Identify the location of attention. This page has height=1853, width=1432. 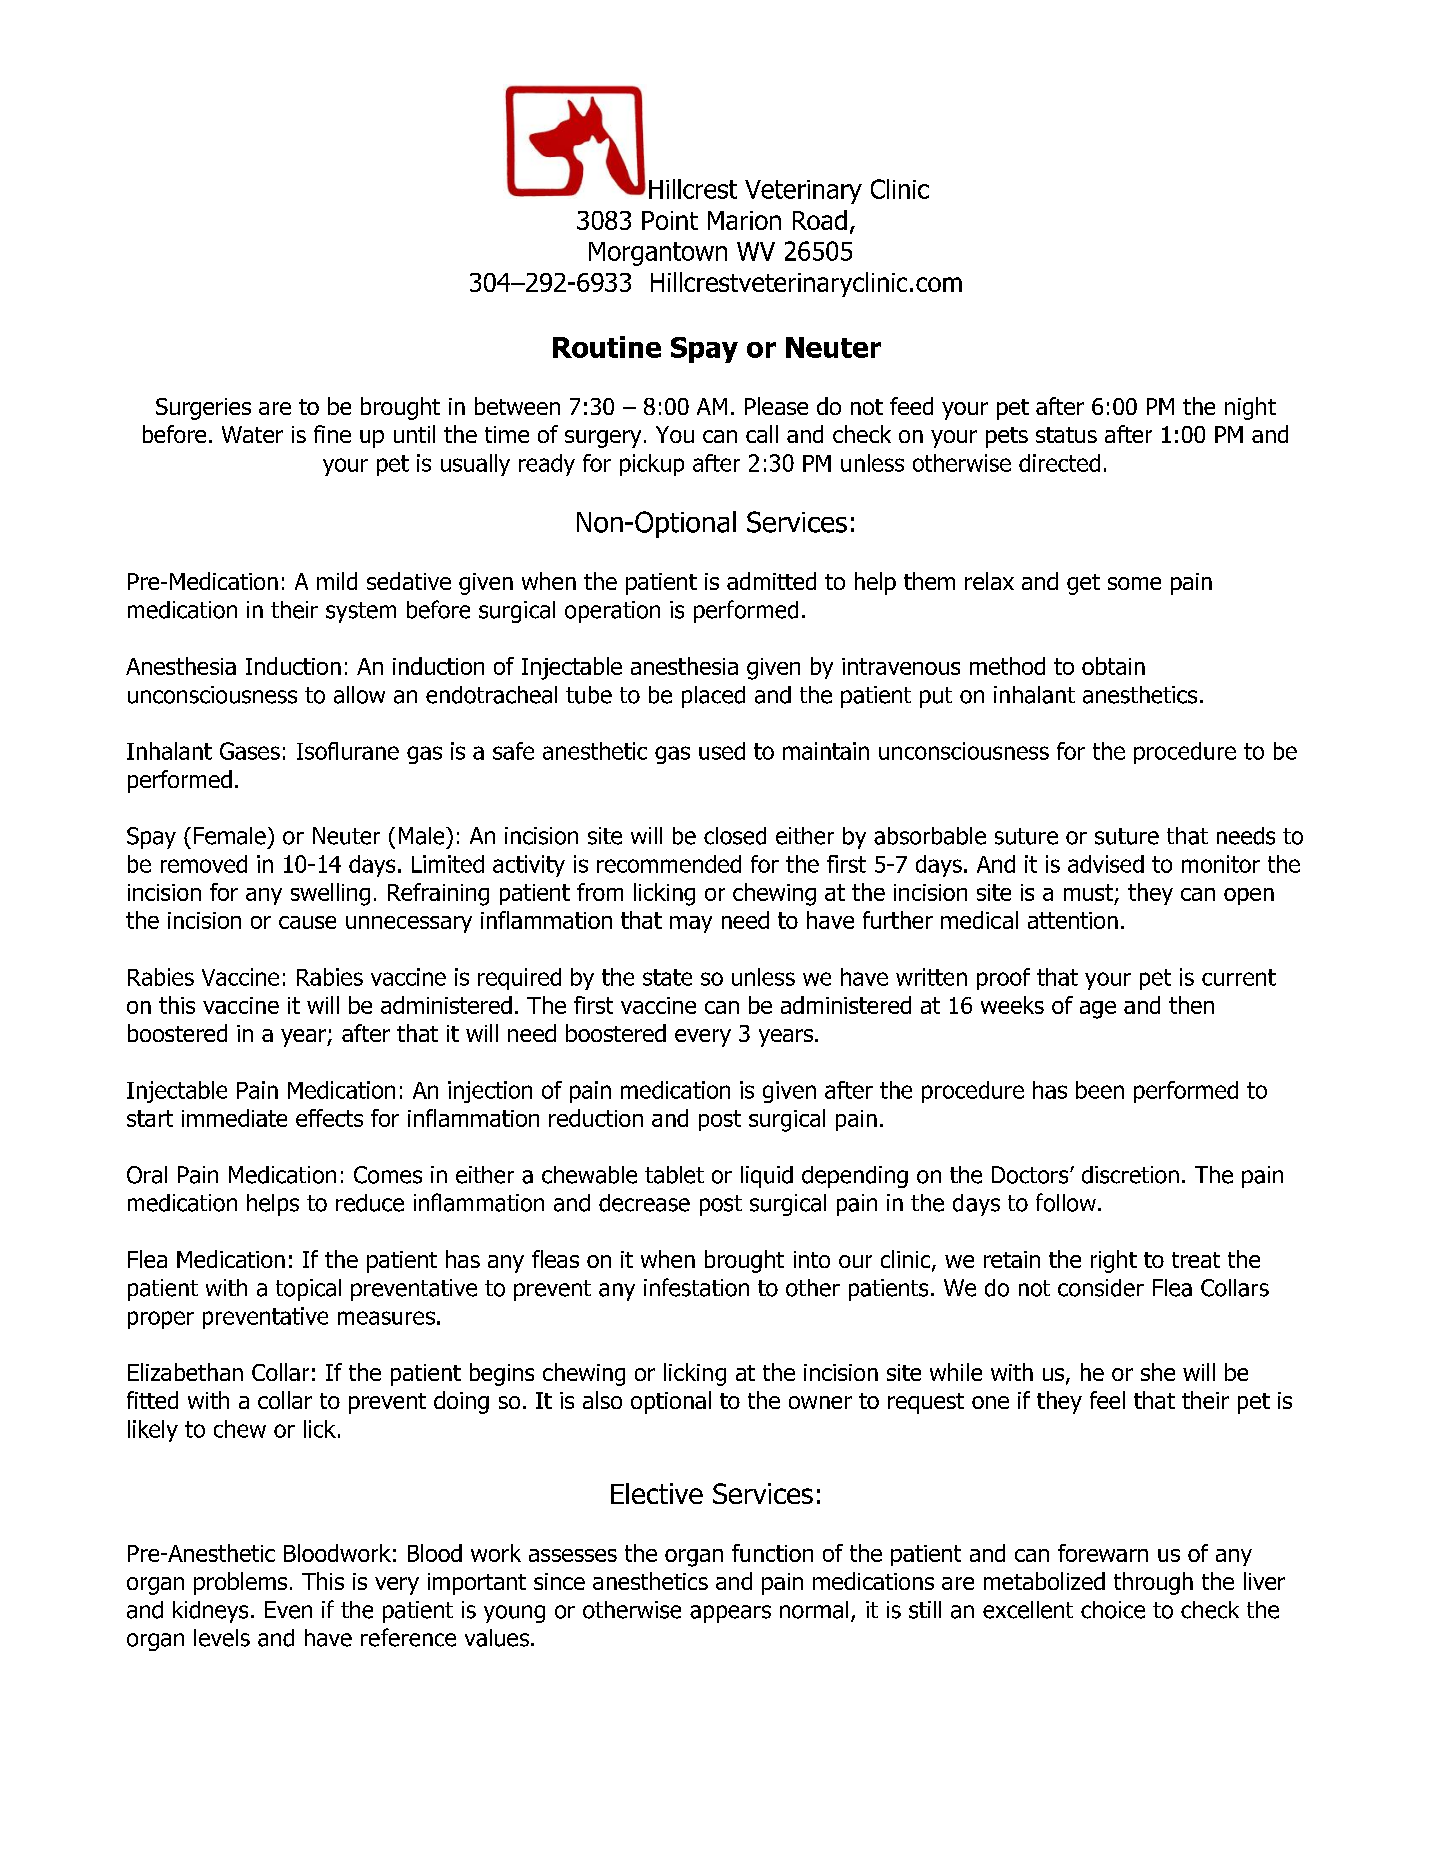
(1073, 920).
